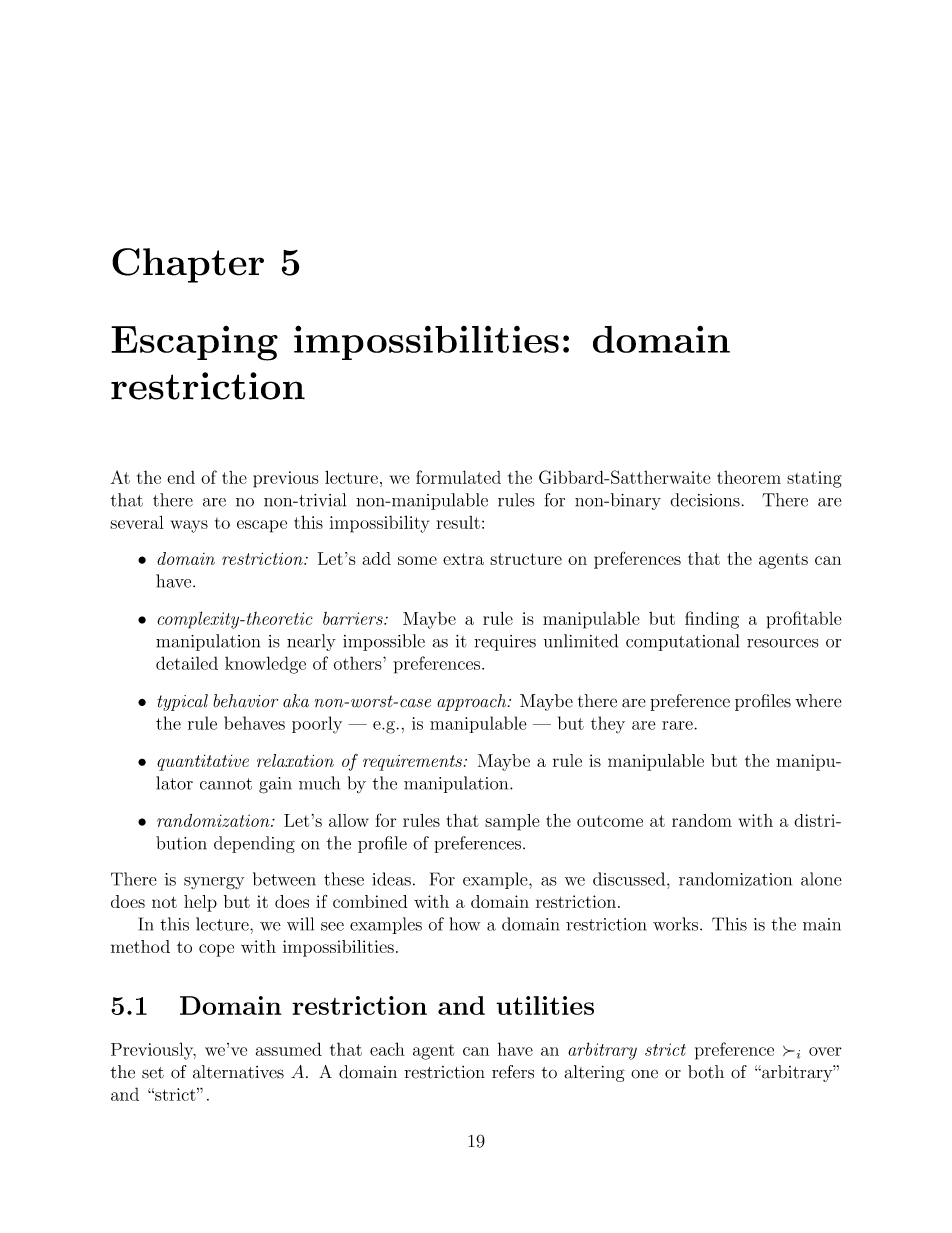 The height and width of the image is (1233, 952). I want to click on resources, so click(782, 643).
